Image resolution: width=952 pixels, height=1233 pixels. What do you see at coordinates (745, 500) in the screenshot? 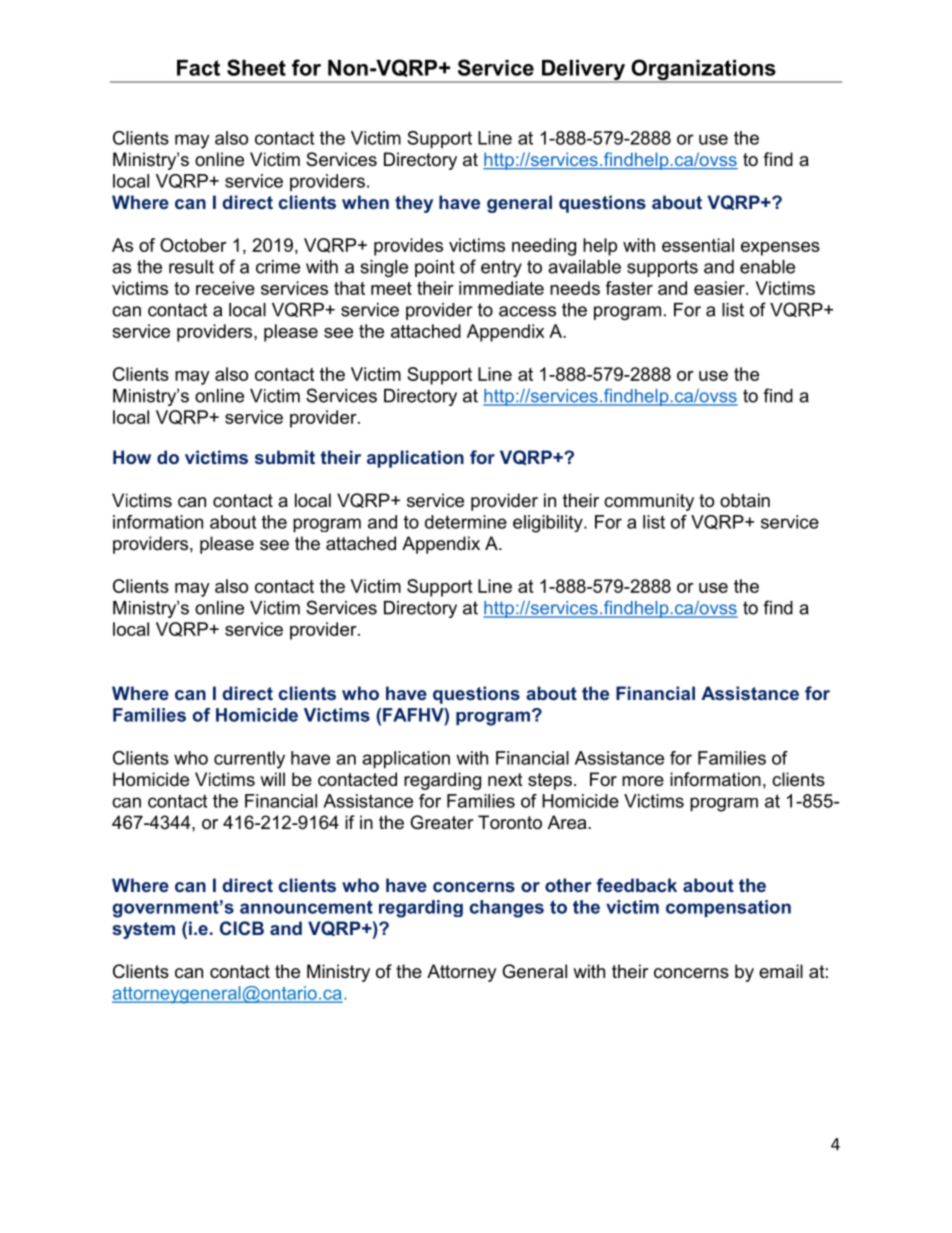
I see `obtain` at bounding box center [745, 500].
